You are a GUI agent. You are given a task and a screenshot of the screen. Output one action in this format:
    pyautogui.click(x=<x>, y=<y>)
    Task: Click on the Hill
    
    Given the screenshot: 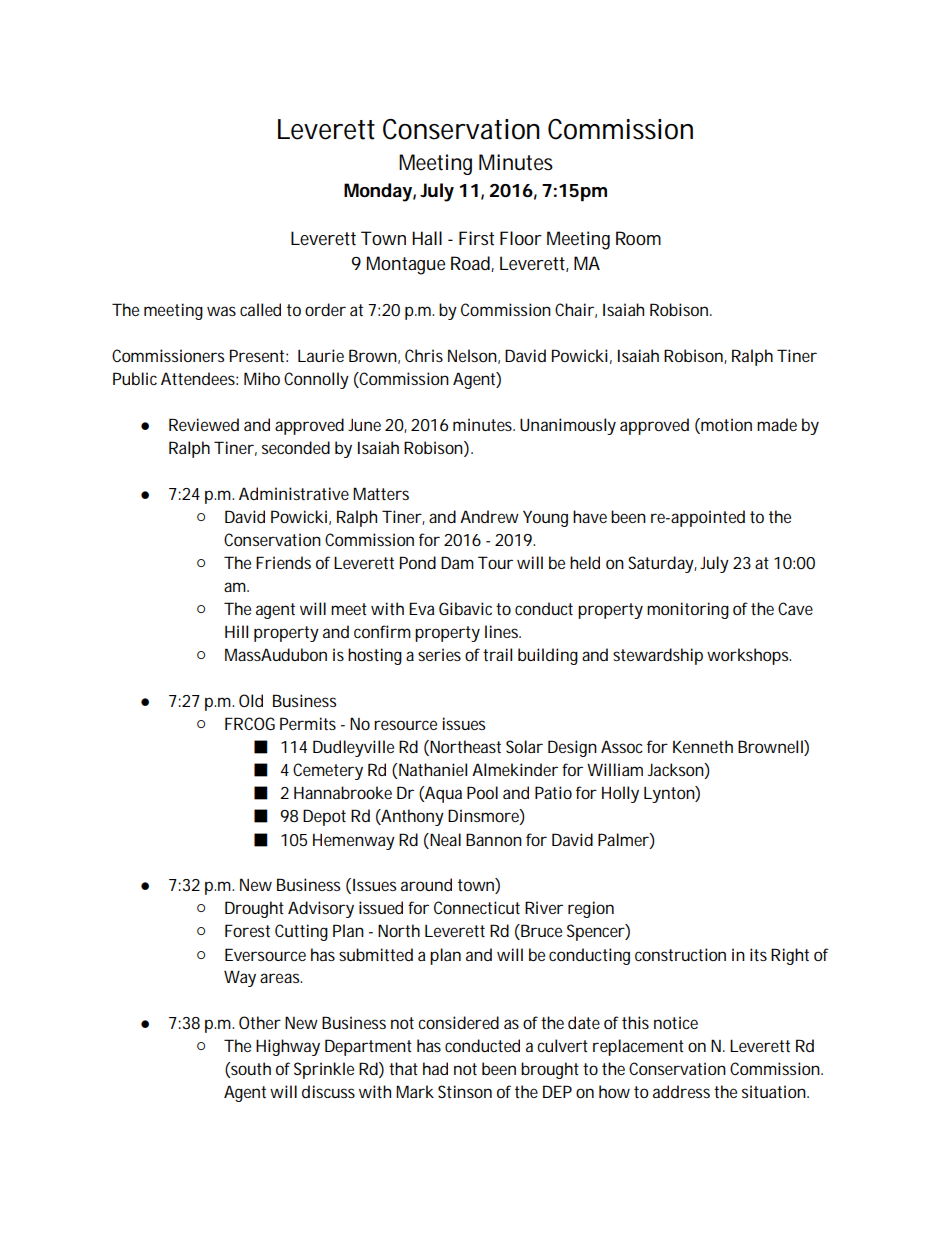 What is the action you would take?
    pyautogui.click(x=236, y=631)
